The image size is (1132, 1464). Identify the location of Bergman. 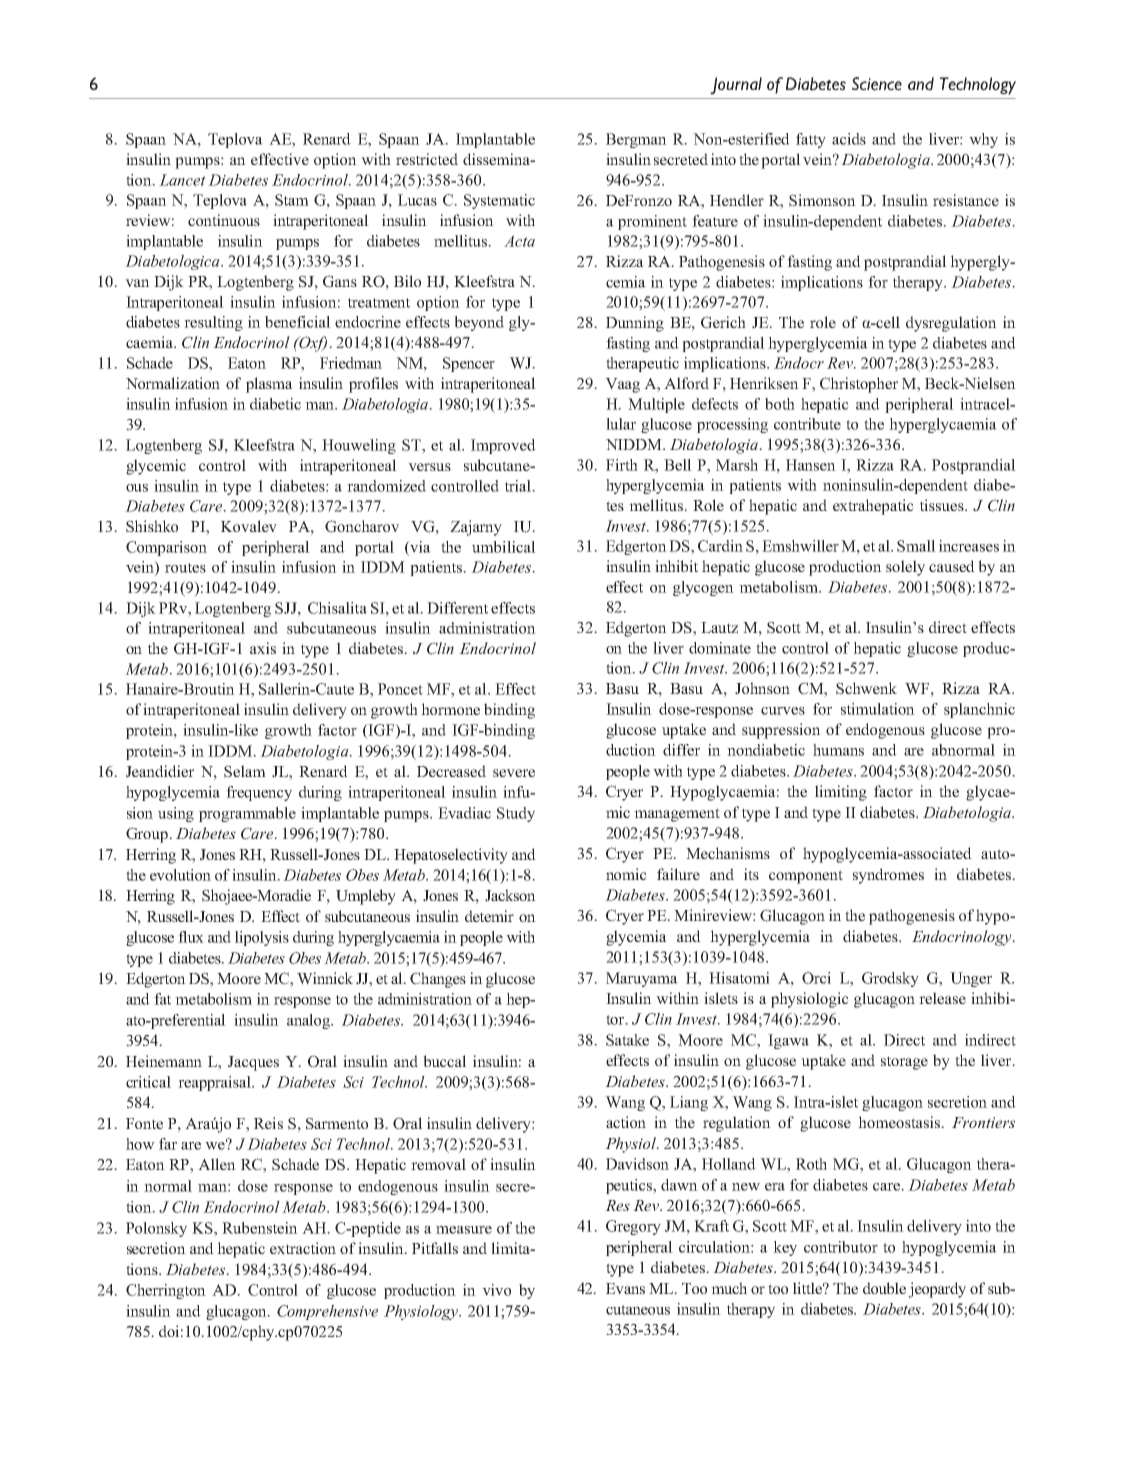
(636, 140).
